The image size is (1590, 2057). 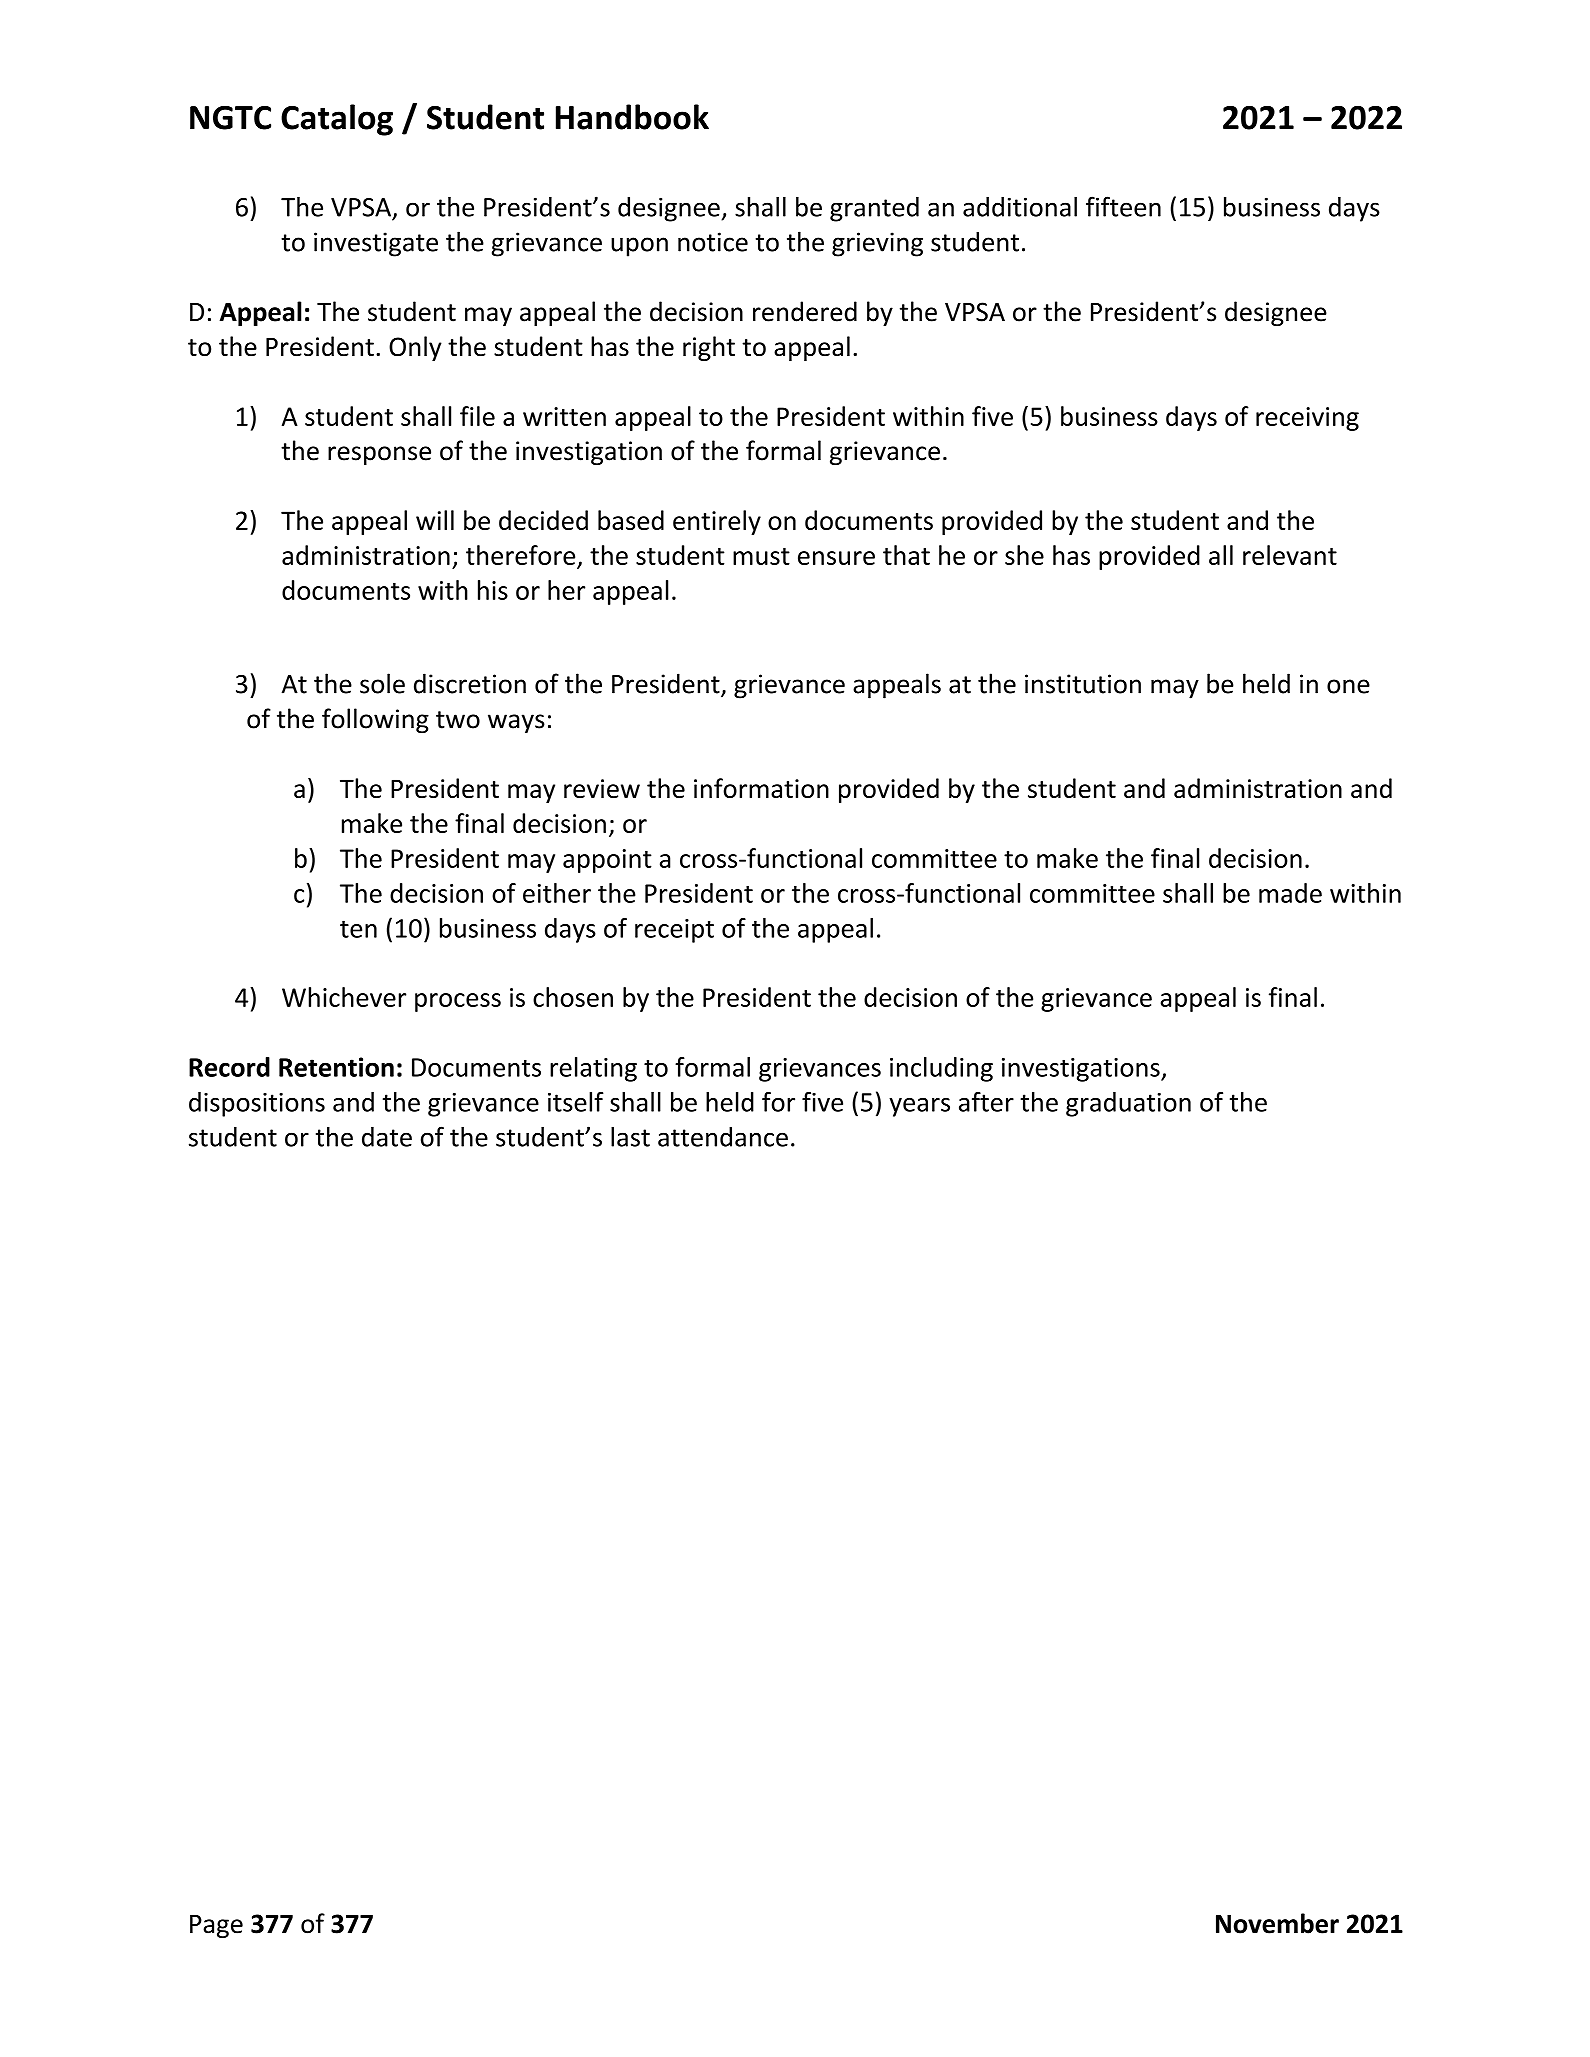 What do you see at coordinates (387, 1137) in the page?
I see `date` at bounding box center [387, 1137].
